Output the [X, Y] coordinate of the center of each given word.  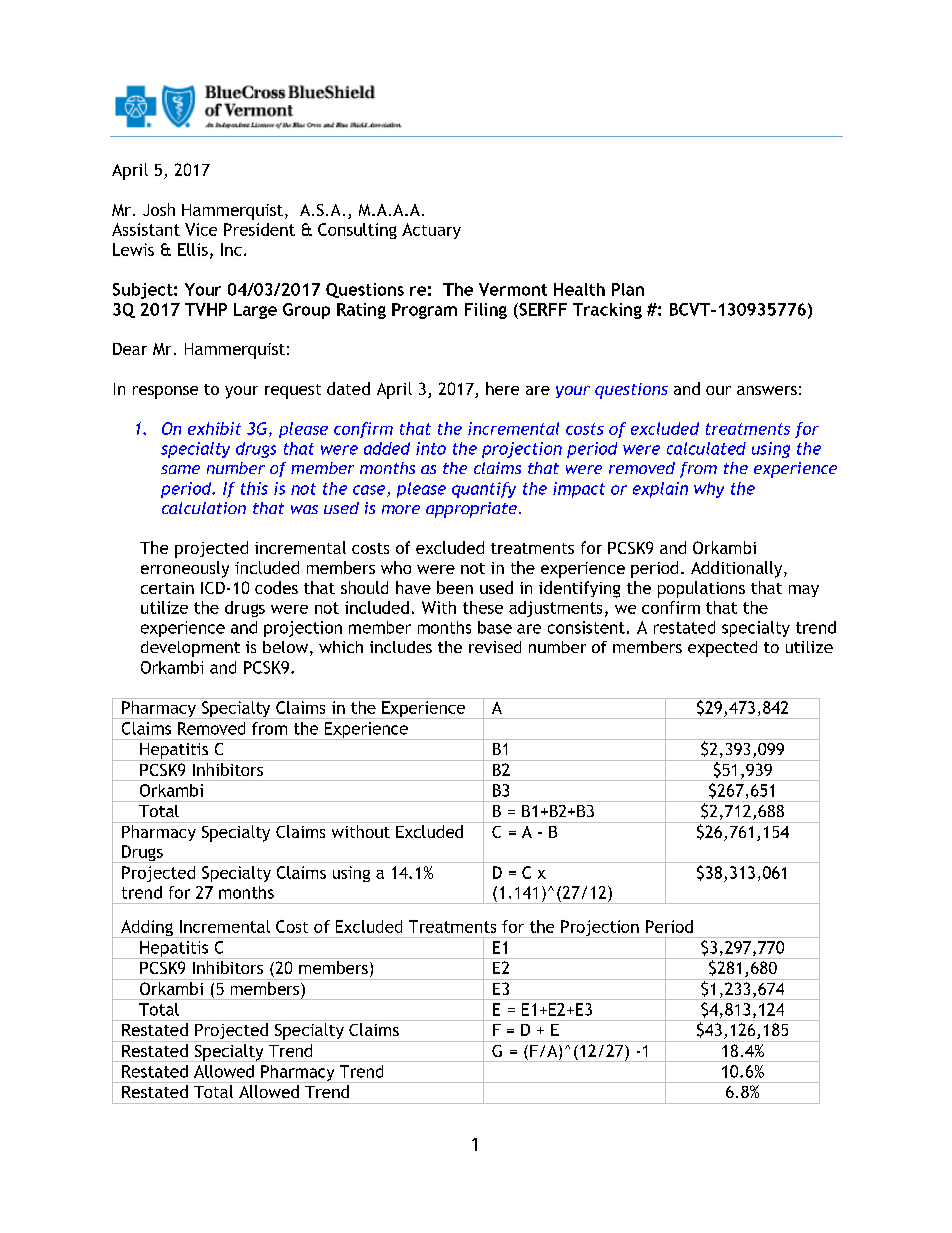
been [455, 587]
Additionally [738, 569]
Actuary [431, 231]
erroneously [185, 569]
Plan [628, 289]
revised [495, 647]
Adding [147, 929]
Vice [201, 229]
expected [722, 649]
